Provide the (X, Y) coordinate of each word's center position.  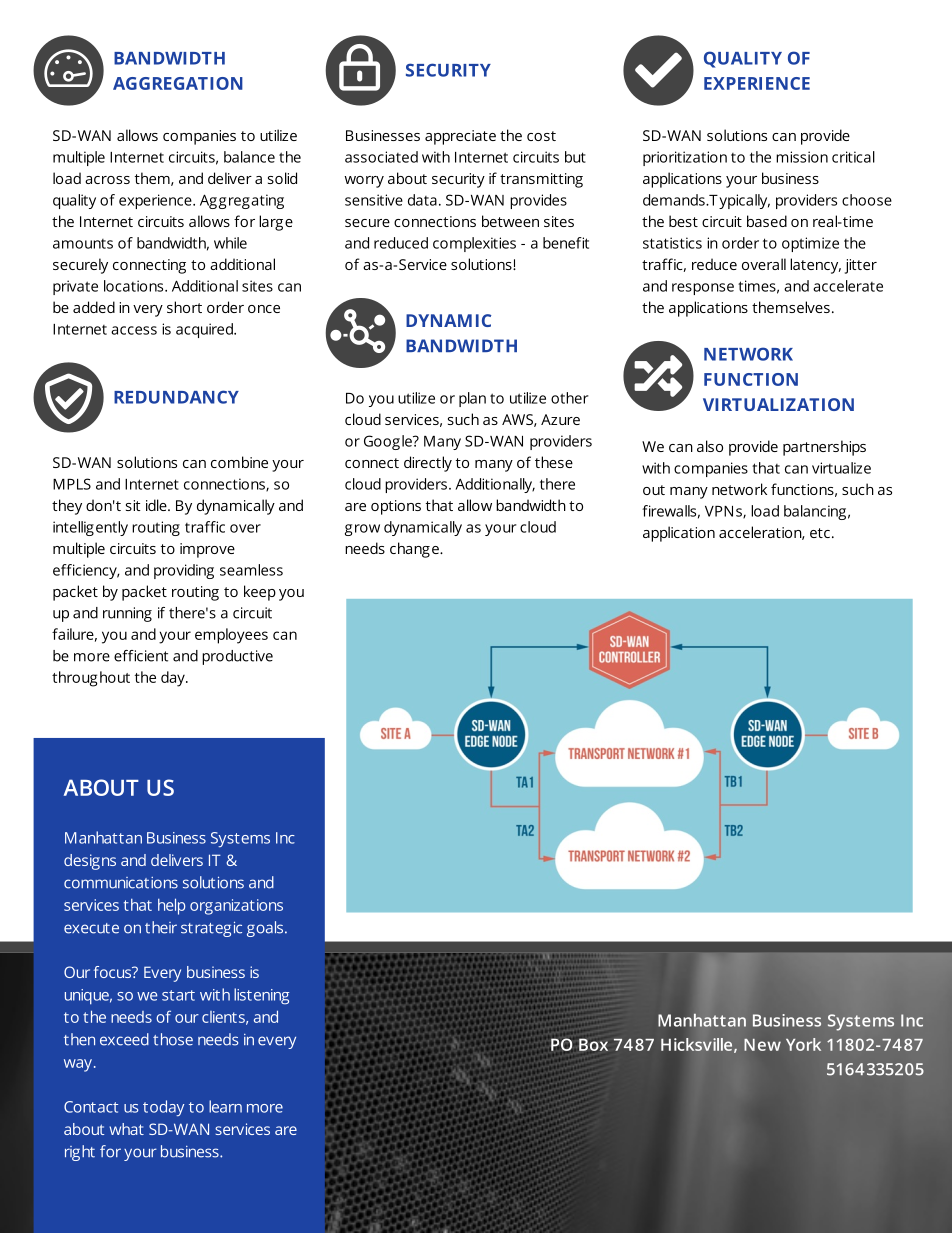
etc (820, 533)
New (762, 1044)
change (415, 550)
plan (472, 399)
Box (593, 1044)
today (163, 1108)
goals (266, 929)
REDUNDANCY (176, 397)
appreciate (460, 137)
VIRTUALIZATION (778, 404)
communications (121, 883)
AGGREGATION (178, 83)
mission (802, 157)
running (127, 614)
